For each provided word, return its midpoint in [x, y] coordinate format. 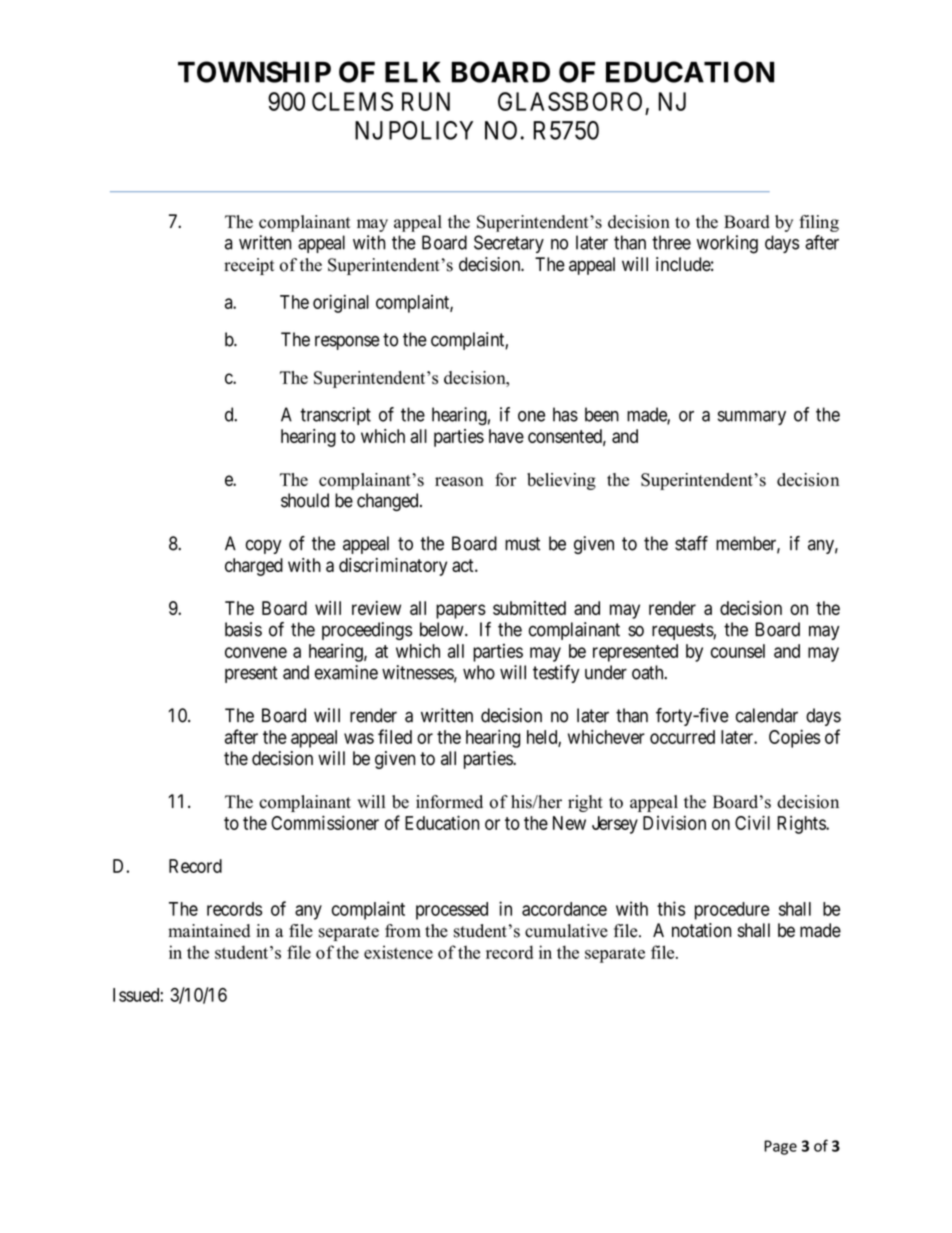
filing [819, 223]
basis [243, 629]
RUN [426, 101]
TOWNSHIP [254, 72]
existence [398, 952]
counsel [738, 651]
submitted [529, 608]
